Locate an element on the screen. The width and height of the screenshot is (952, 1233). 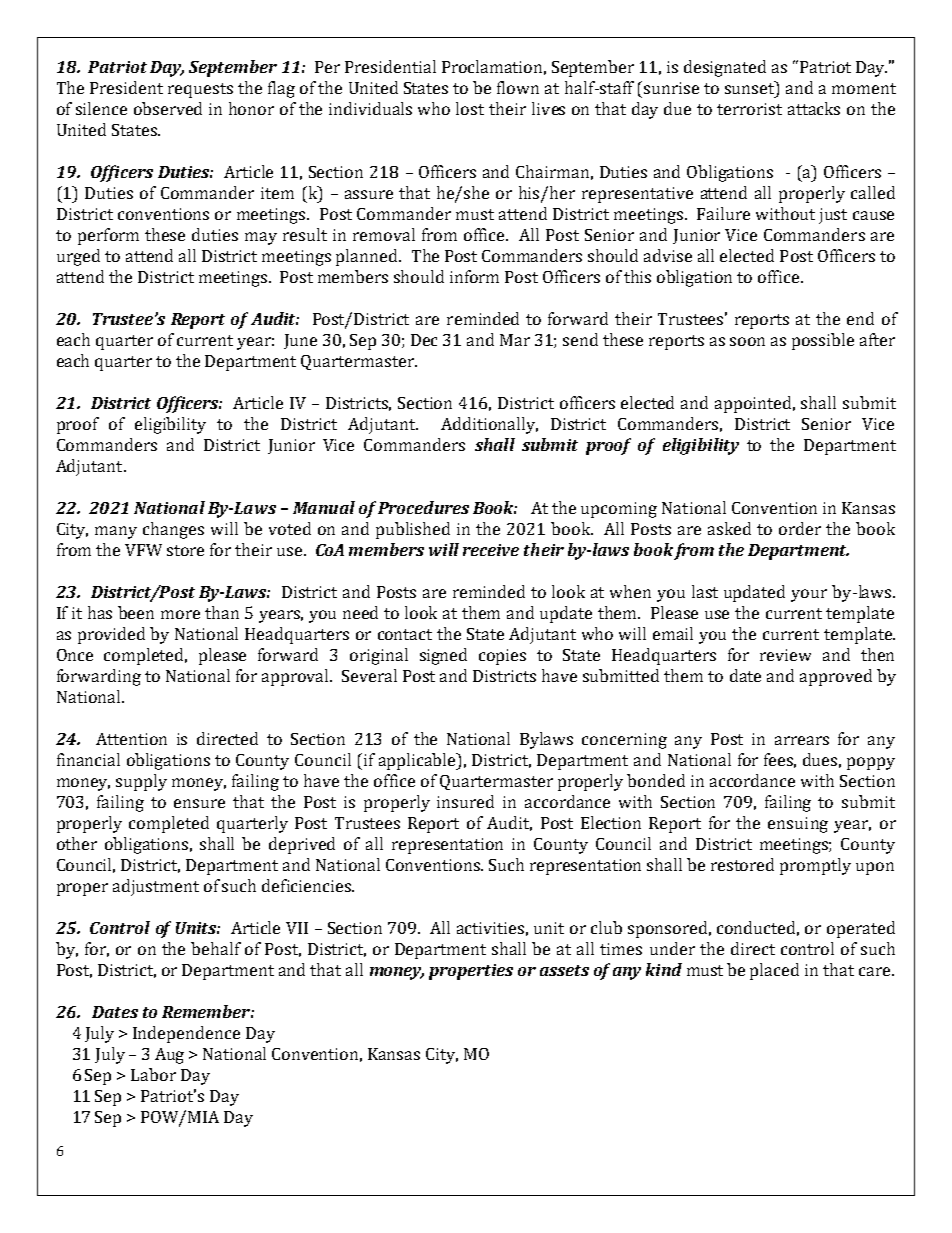
observed is located at coordinates (168, 108).
